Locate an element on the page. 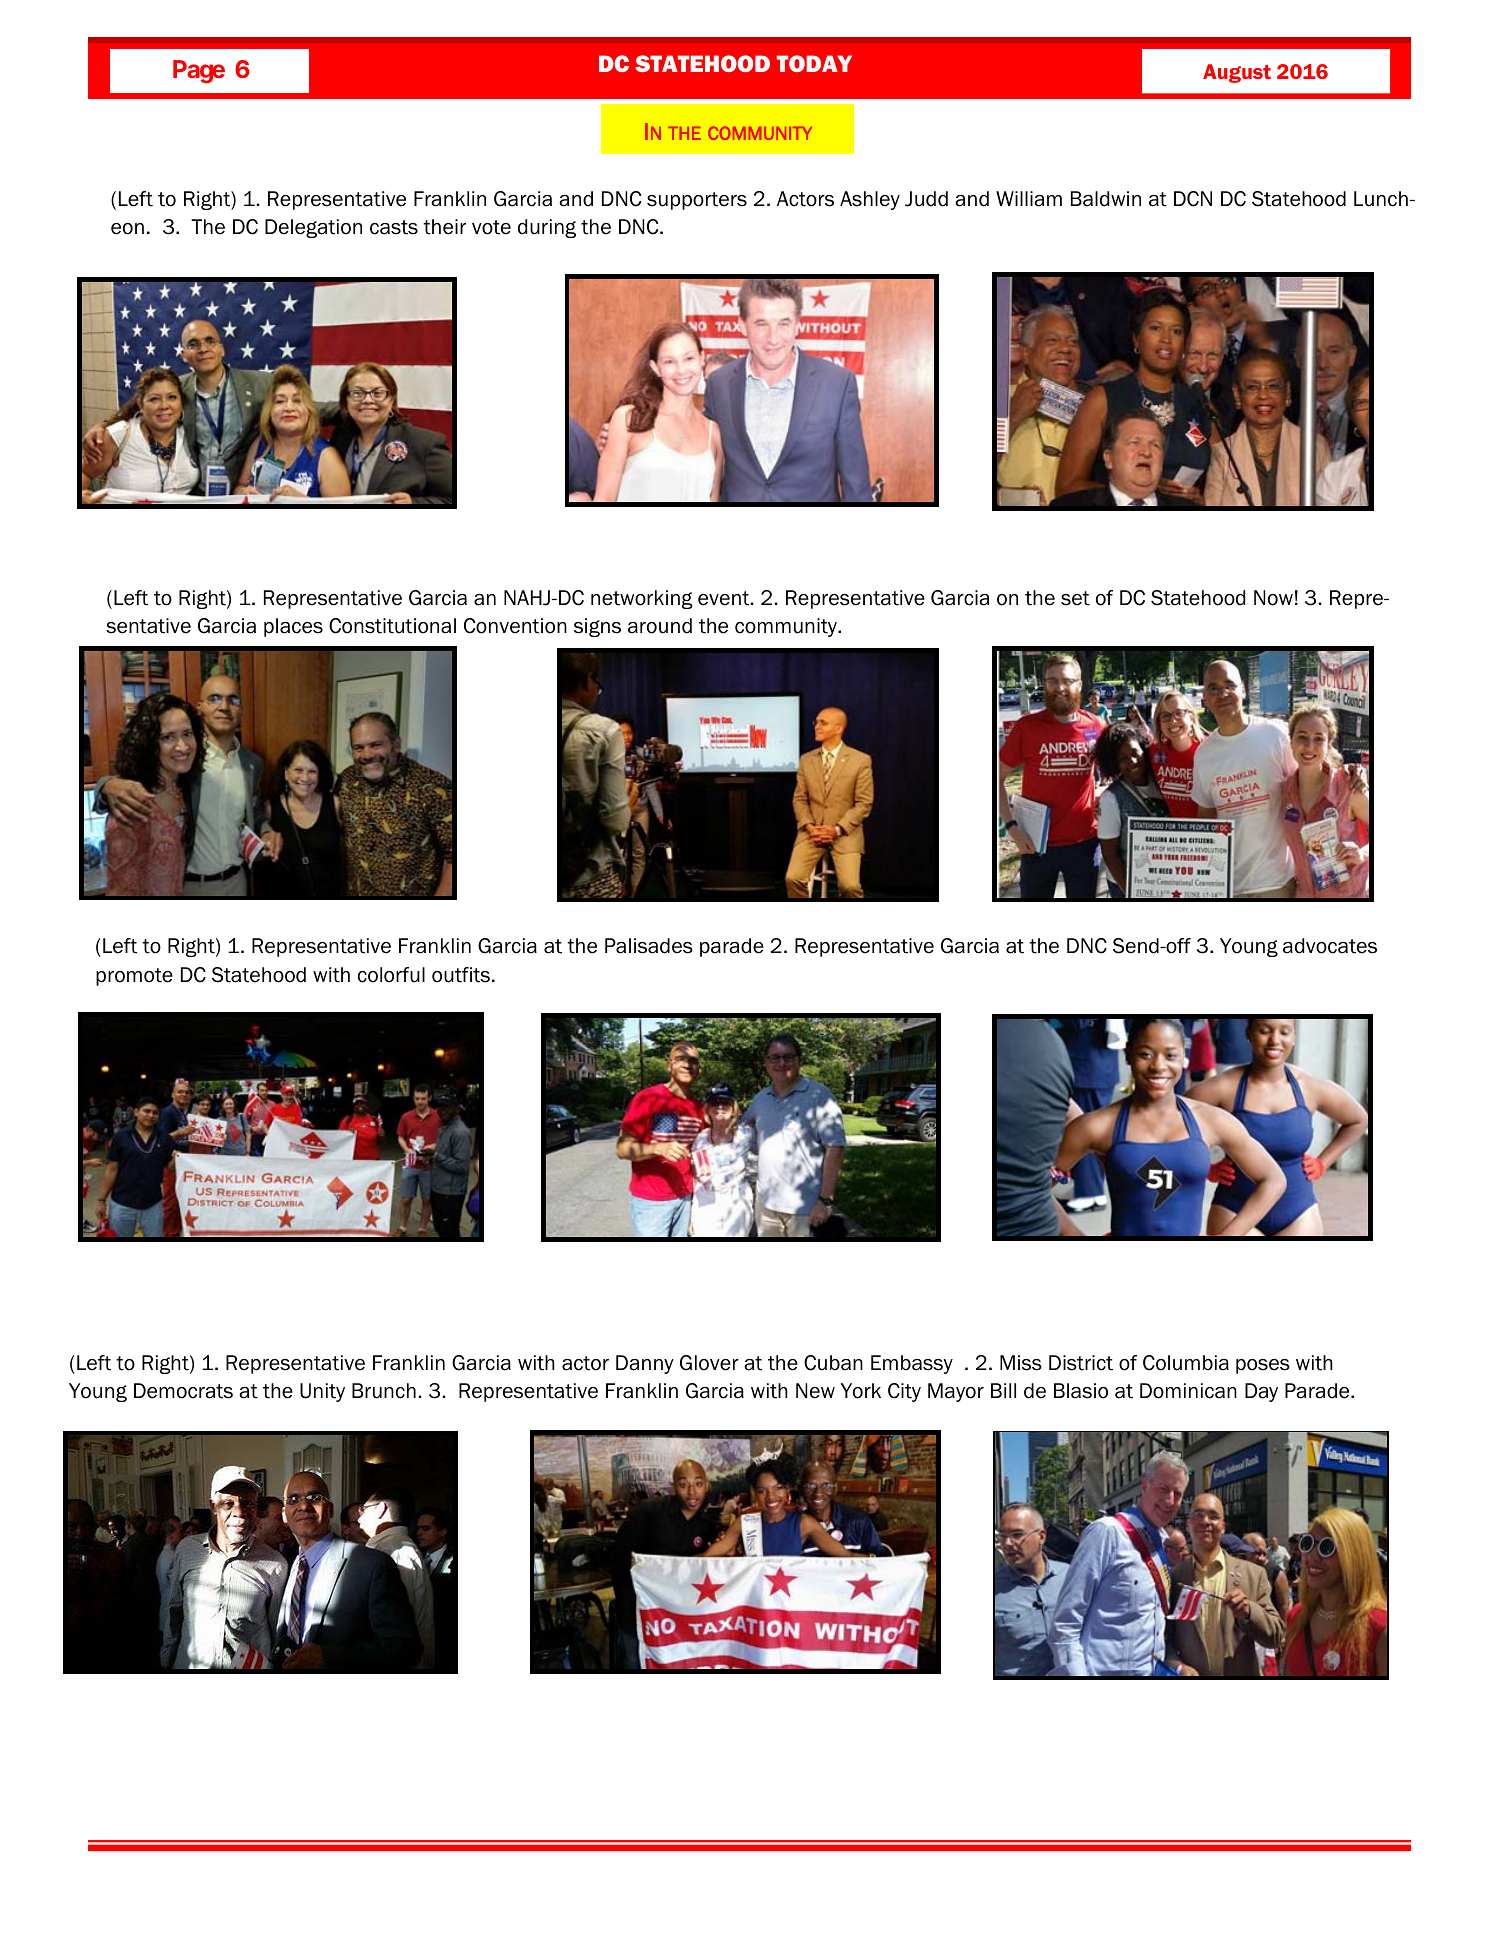 This page has height=1940, width=1499. Glover is located at coordinates (709, 1363).
